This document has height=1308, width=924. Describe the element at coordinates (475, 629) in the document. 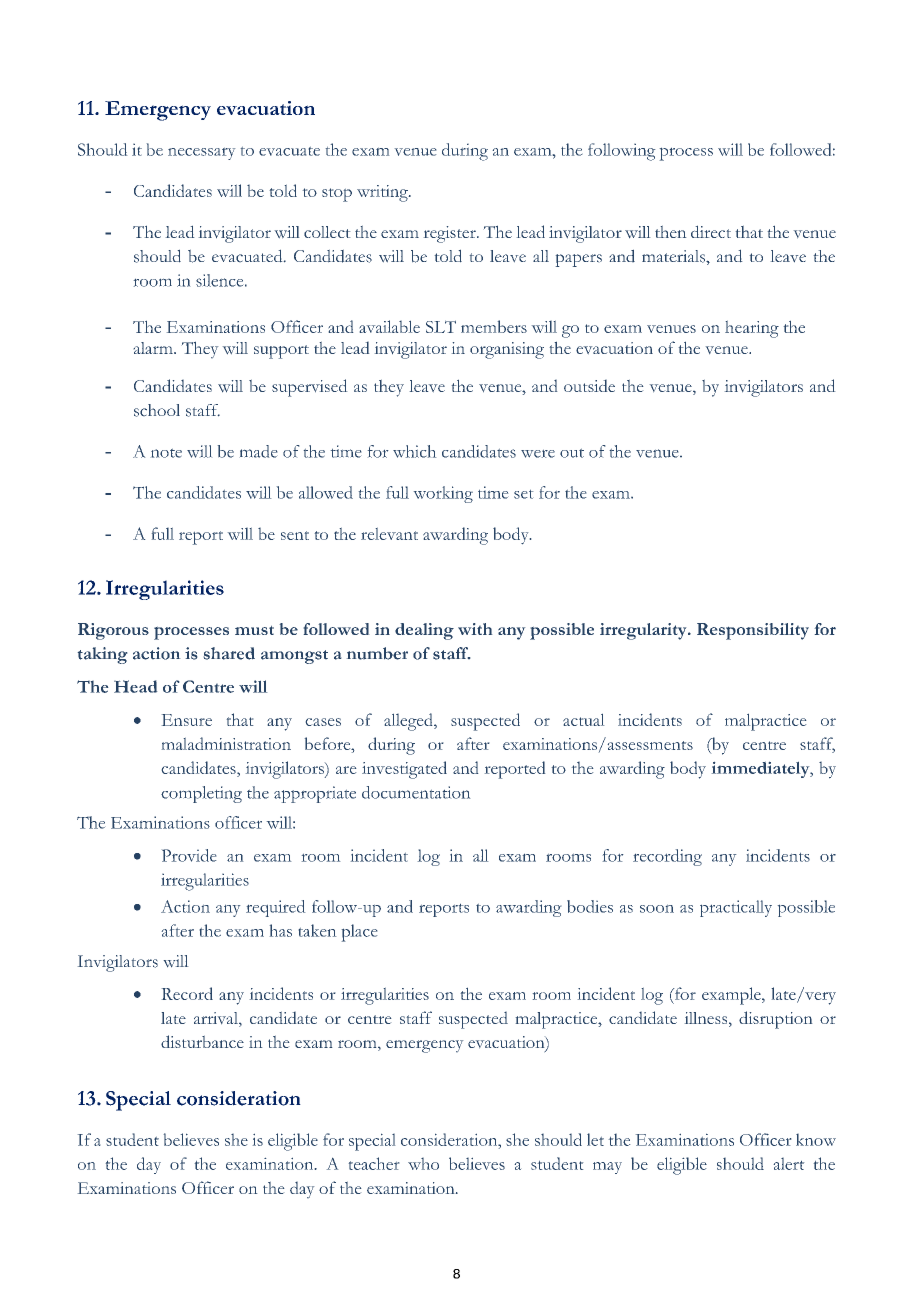

I see `with` at that location.
